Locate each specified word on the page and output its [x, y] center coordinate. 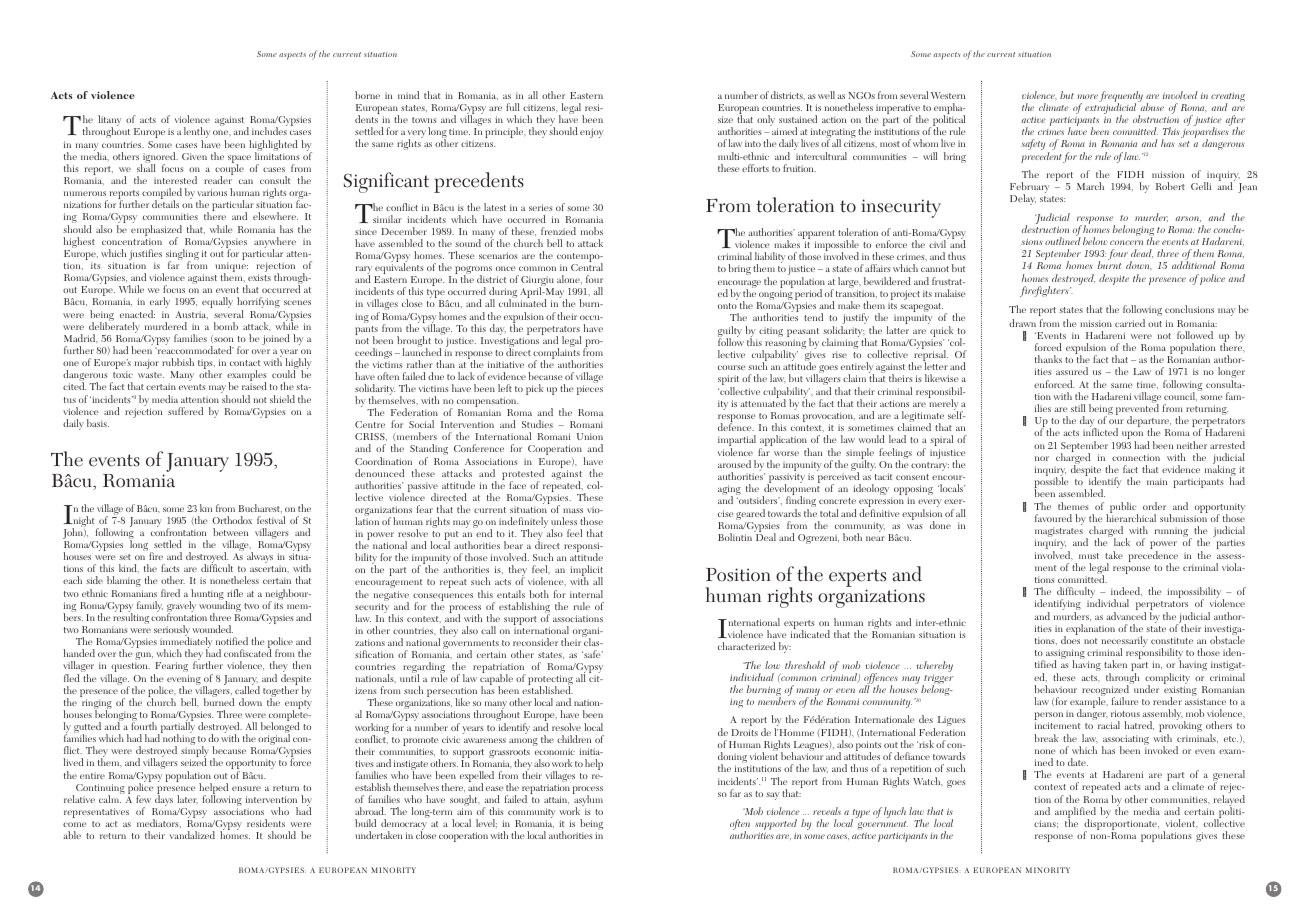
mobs [592, 231]
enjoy [591, 133]
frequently [1121, 98]
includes [269, 131]
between [230, 532]
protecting [550, 681]
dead [1142, 253]
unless [564, 521]
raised [254, 386]
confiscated [248, 653]
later [187, 799]
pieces [590, 390]
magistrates [1059, 533]
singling [182, 256]
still [1078, 408]
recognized [1106, 691]
